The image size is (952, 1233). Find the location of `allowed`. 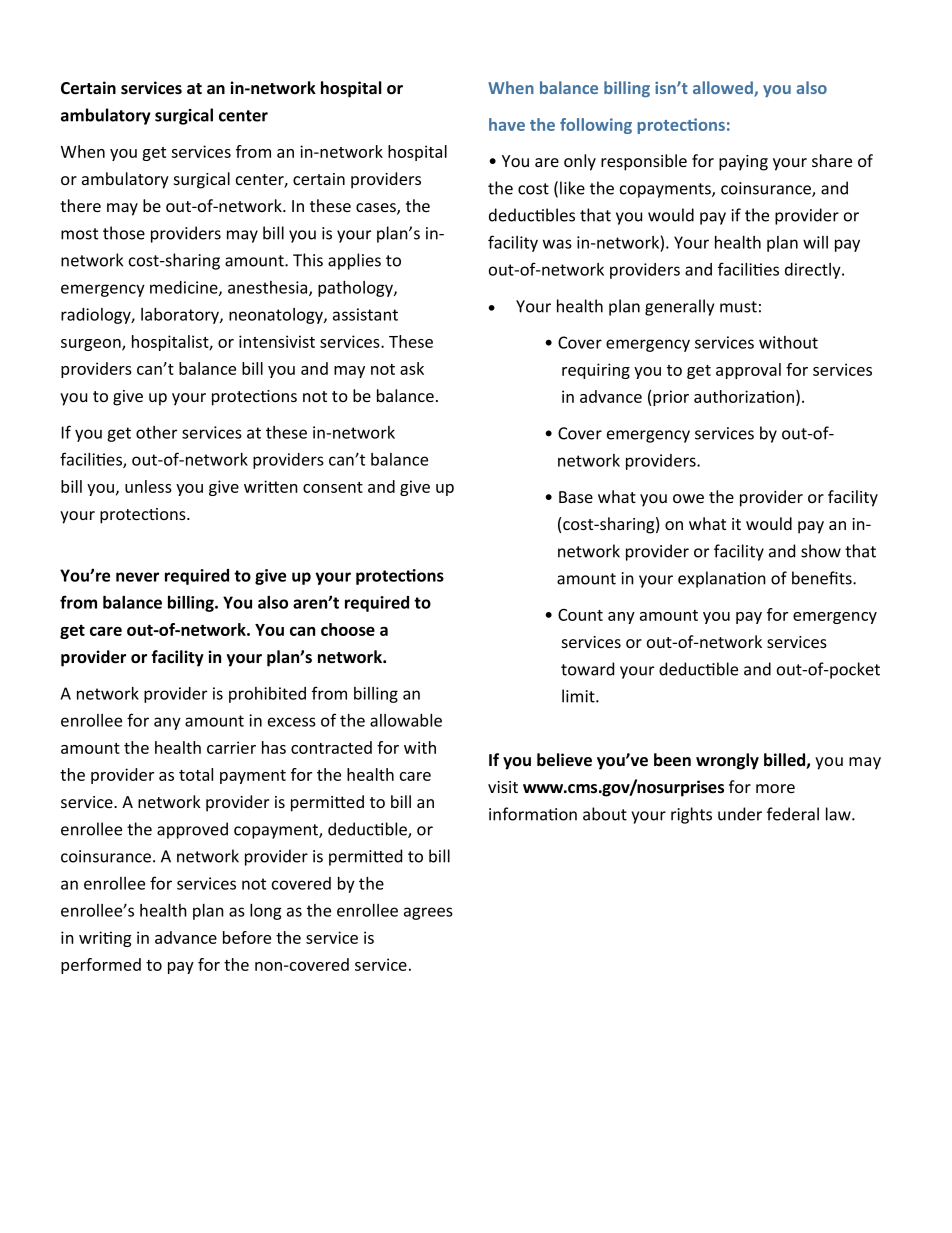

allowed is located at coordinates (724, 89).
